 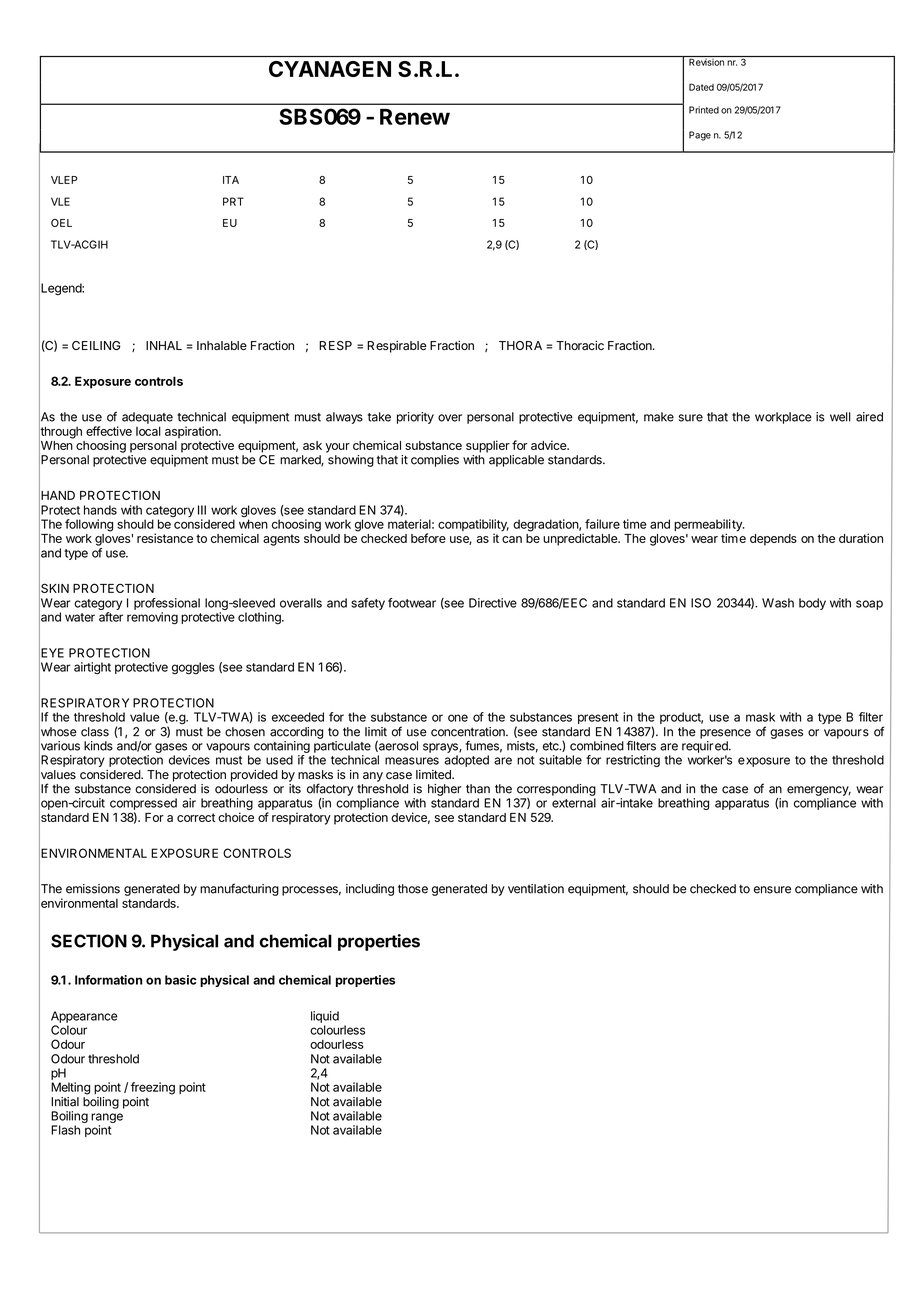 What do you see at coordinates (493, 603) in the screenshot?
I see `Directive` at bounding box center [493, 603].
